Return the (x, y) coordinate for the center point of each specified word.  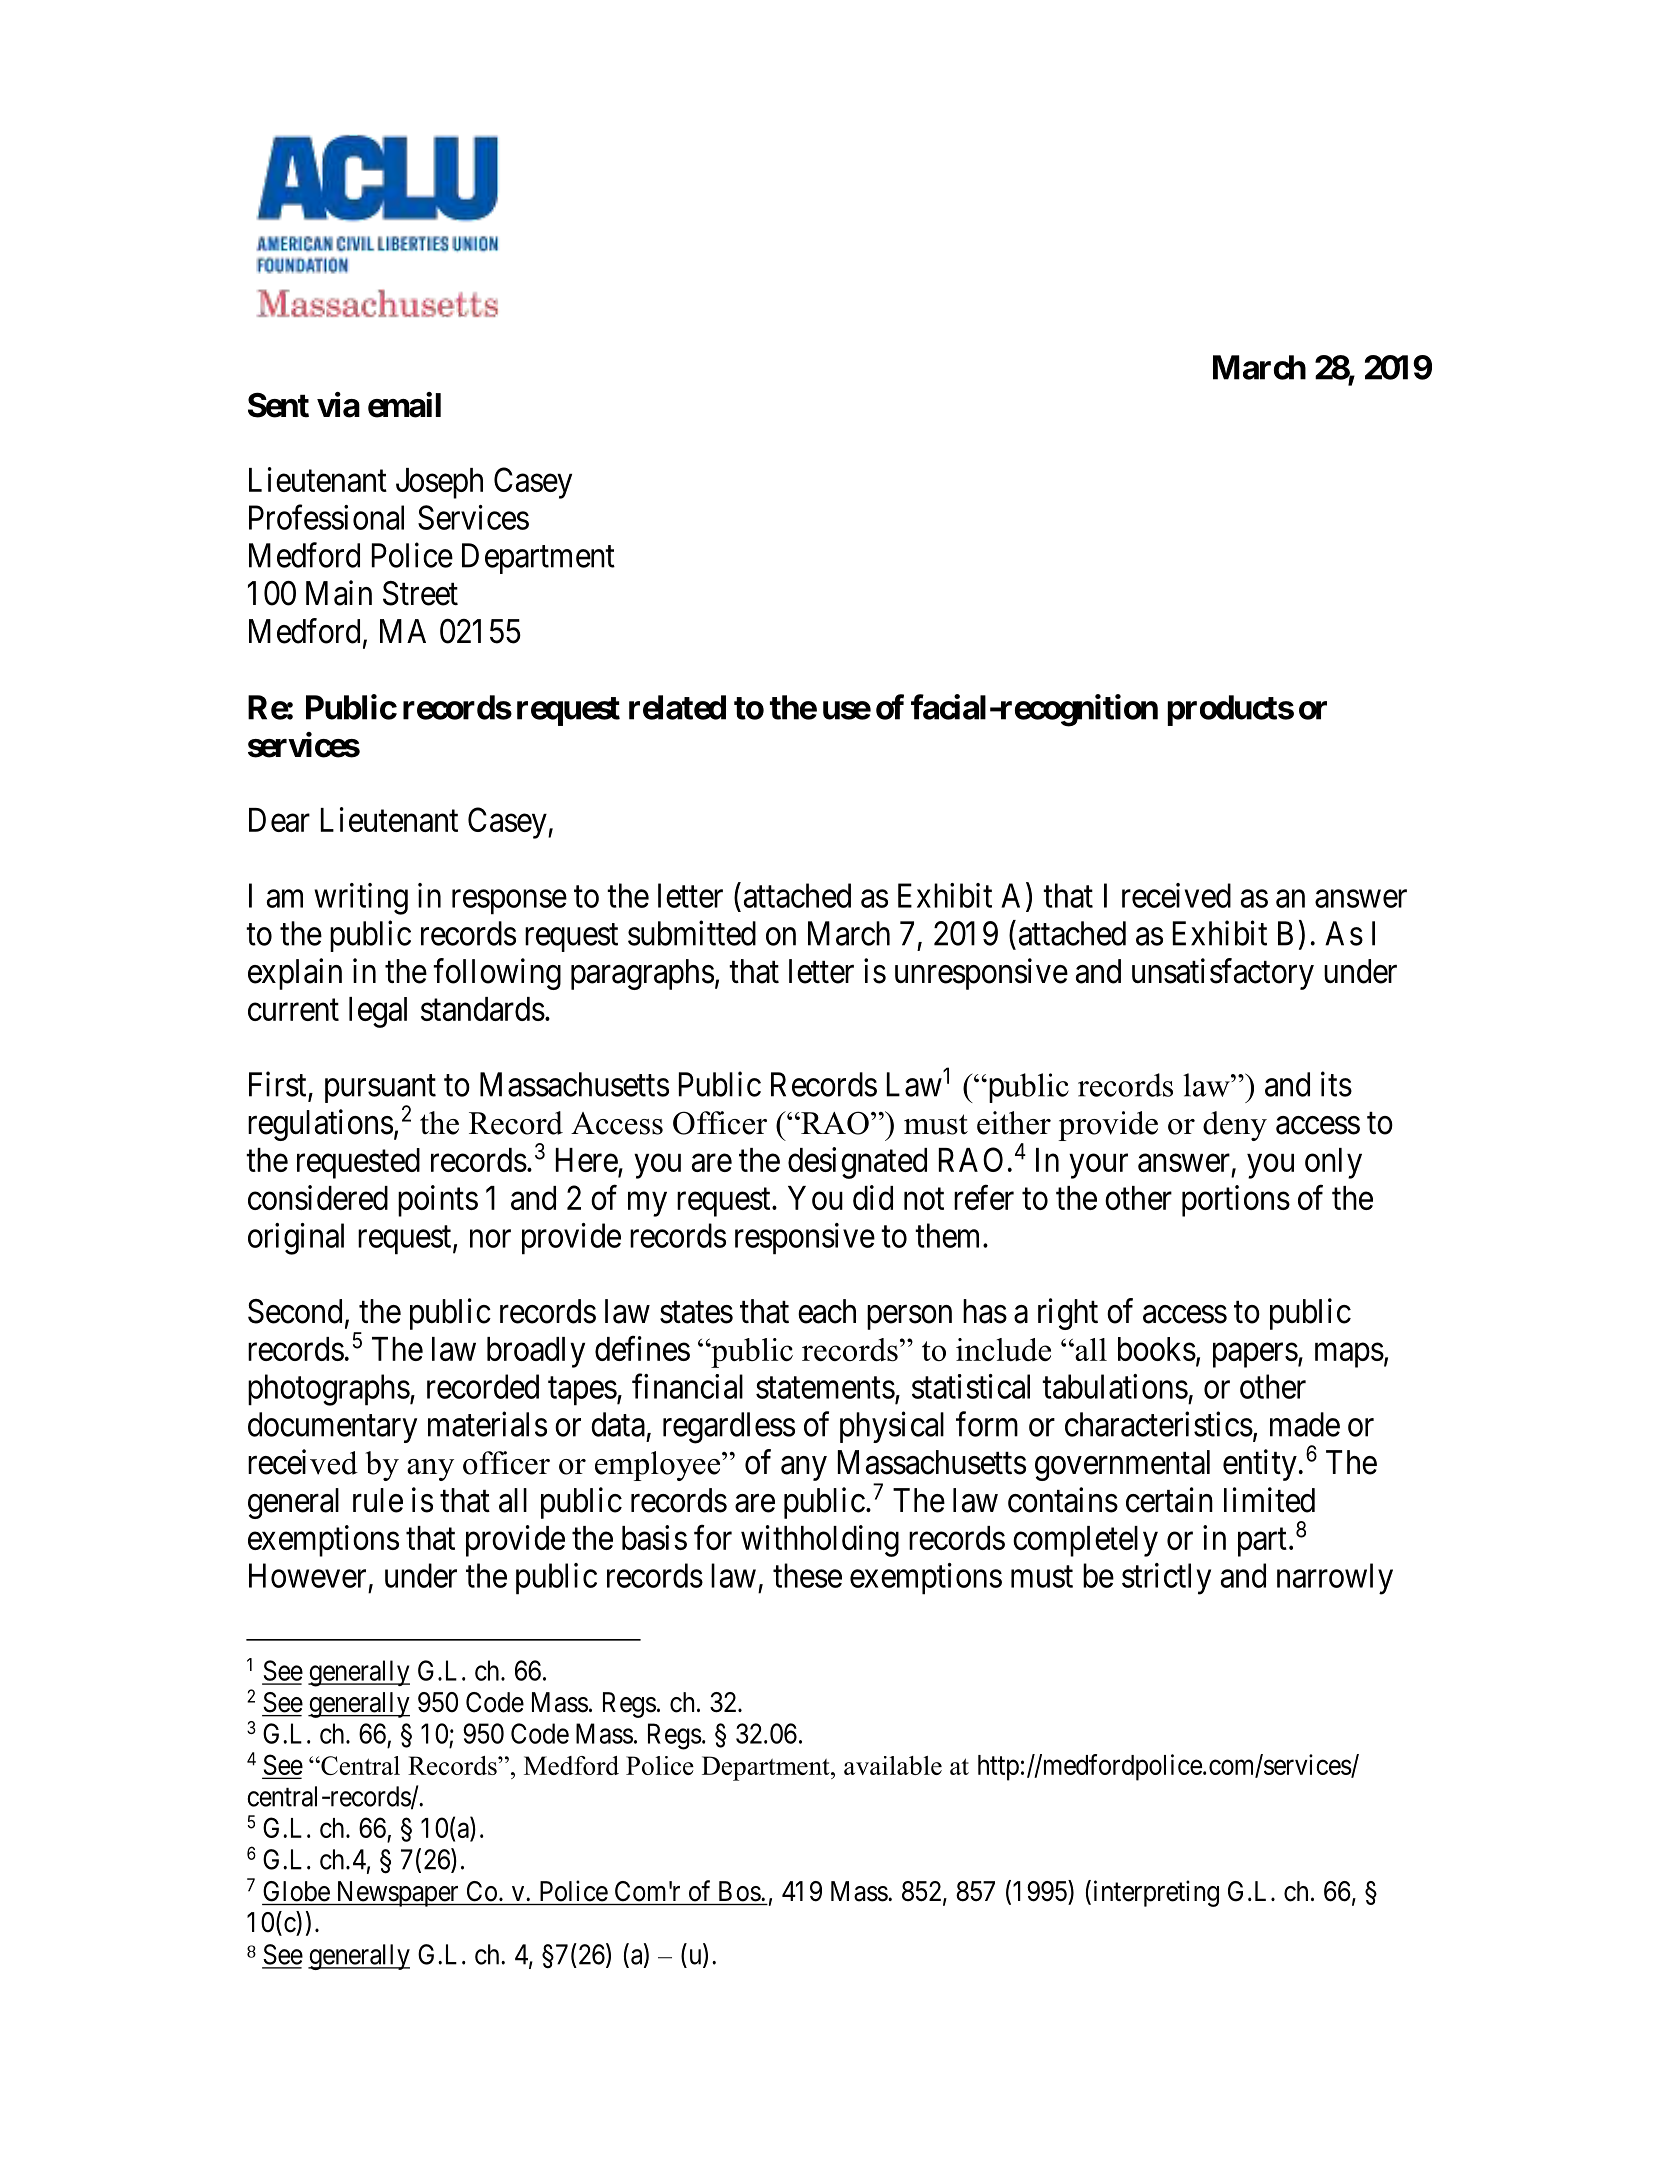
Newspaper (397, 1894)
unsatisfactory (1223, 974)
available (893, 1765)
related (677, 707)
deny (1235, 1126)
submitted (692, 933)
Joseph (439, 483)
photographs (329, 1390)
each (827, 1311)
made (1305, 1424)
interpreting (1156, 1893)
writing (361, 899)
